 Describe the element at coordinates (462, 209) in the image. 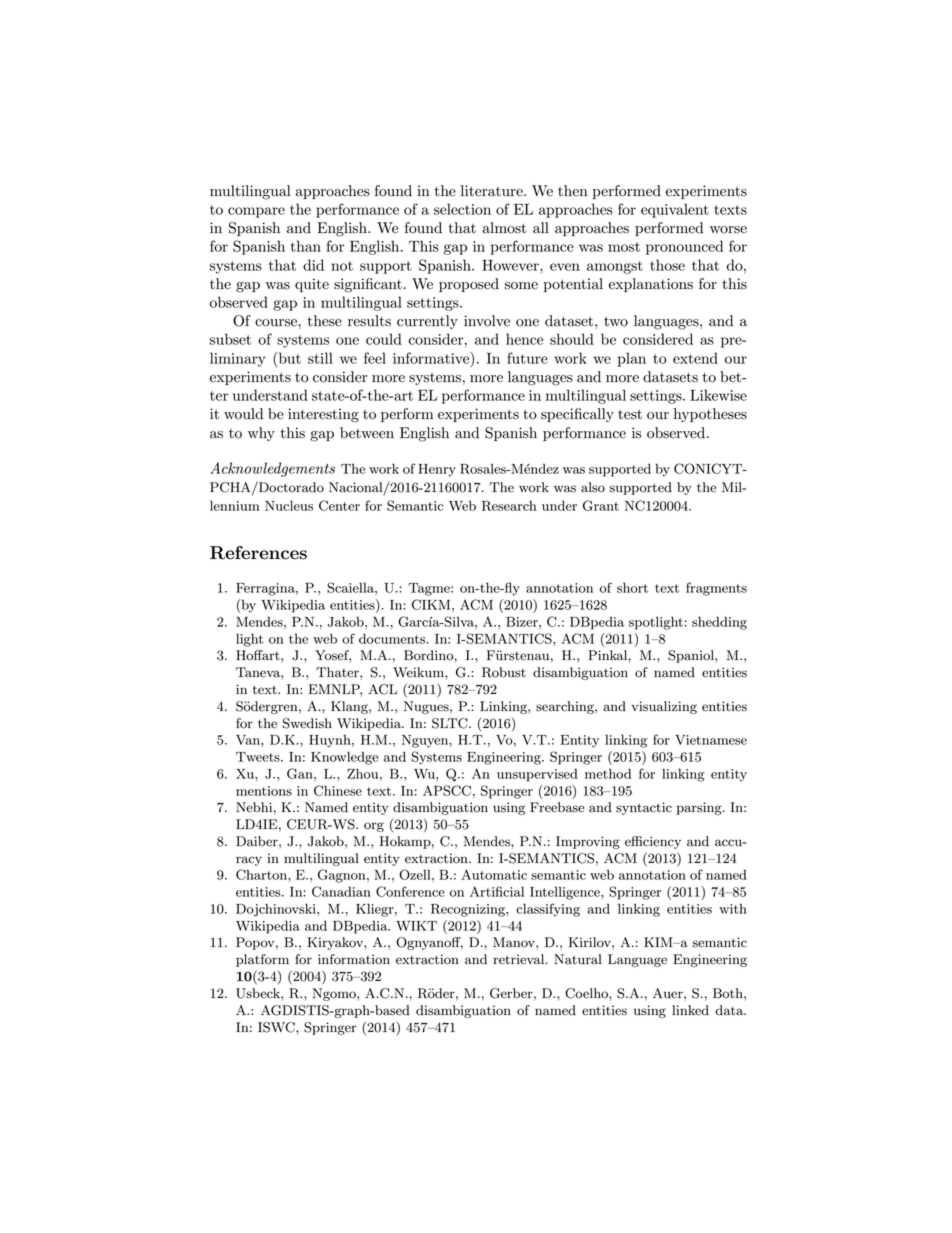

I see `selection` at that location.
